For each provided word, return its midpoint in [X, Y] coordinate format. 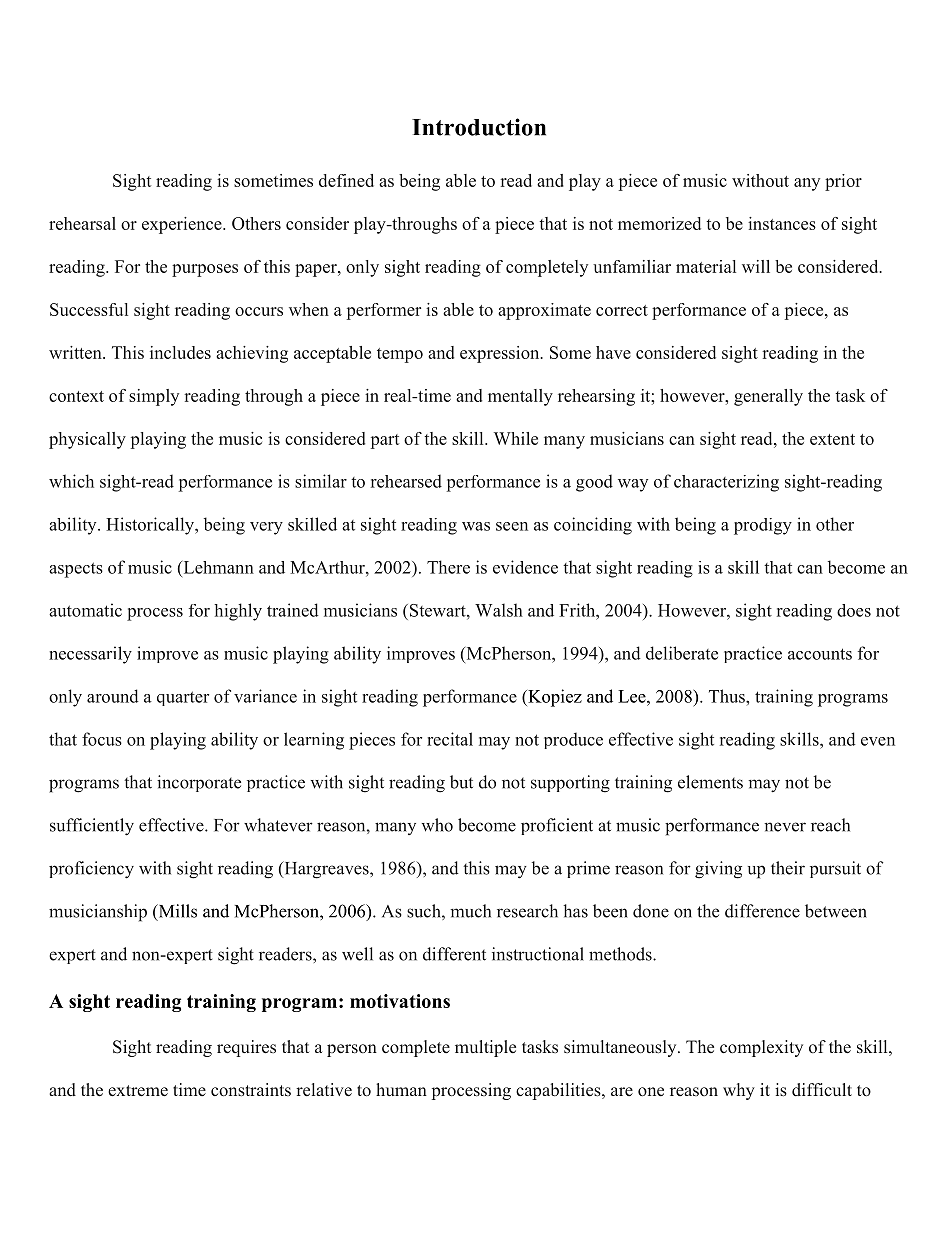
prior [843, 182]
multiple [485, 1048]
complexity [761, 1048]
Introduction [479, 127]
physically [87, 440]
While [516, 438]
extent [832, 439]
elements [710, 782]
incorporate [199, 783]
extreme [138, 1091]
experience [183, 225]
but [461, 782]
